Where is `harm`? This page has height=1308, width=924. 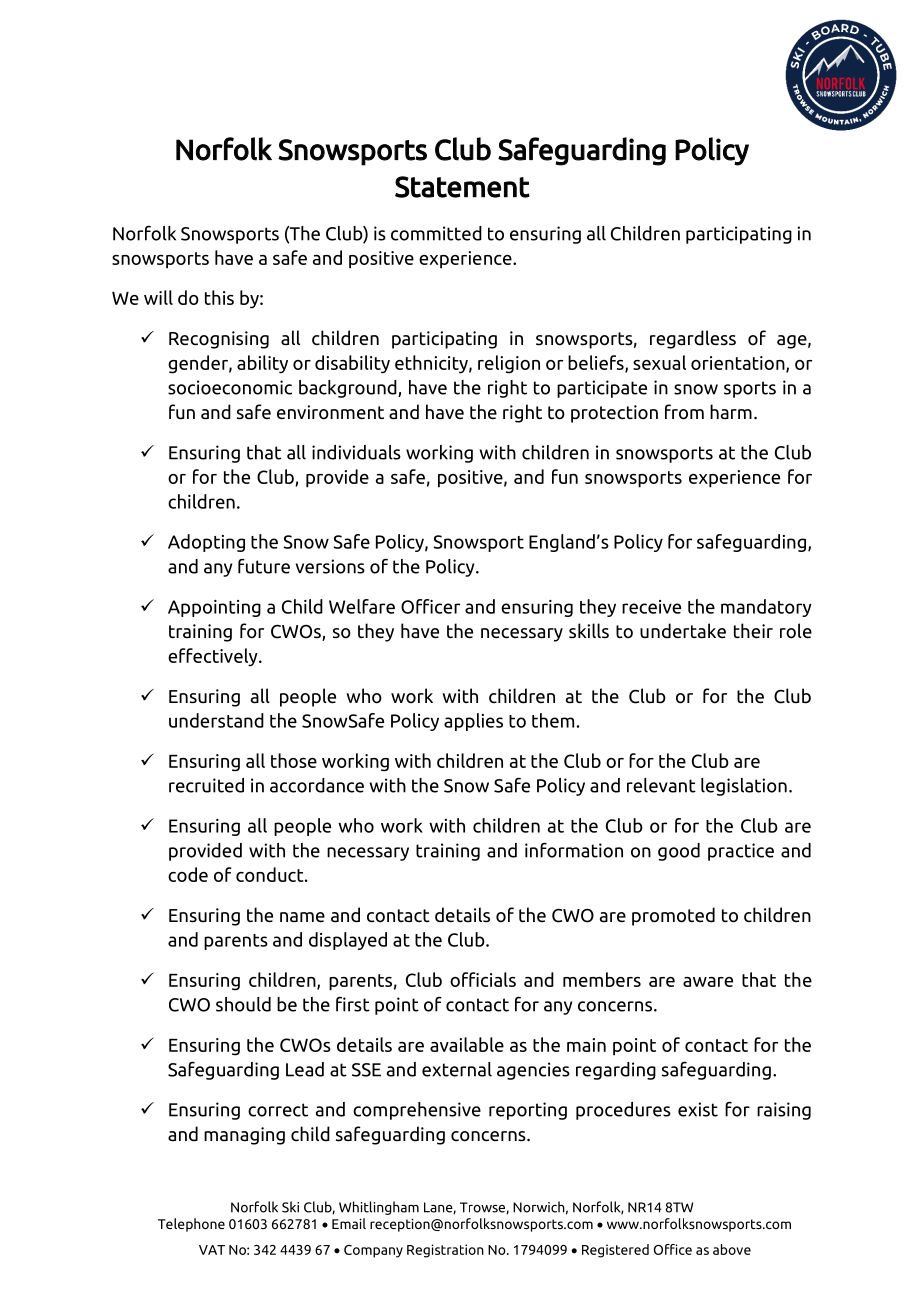
harm is located at coordinates (731, 411).
